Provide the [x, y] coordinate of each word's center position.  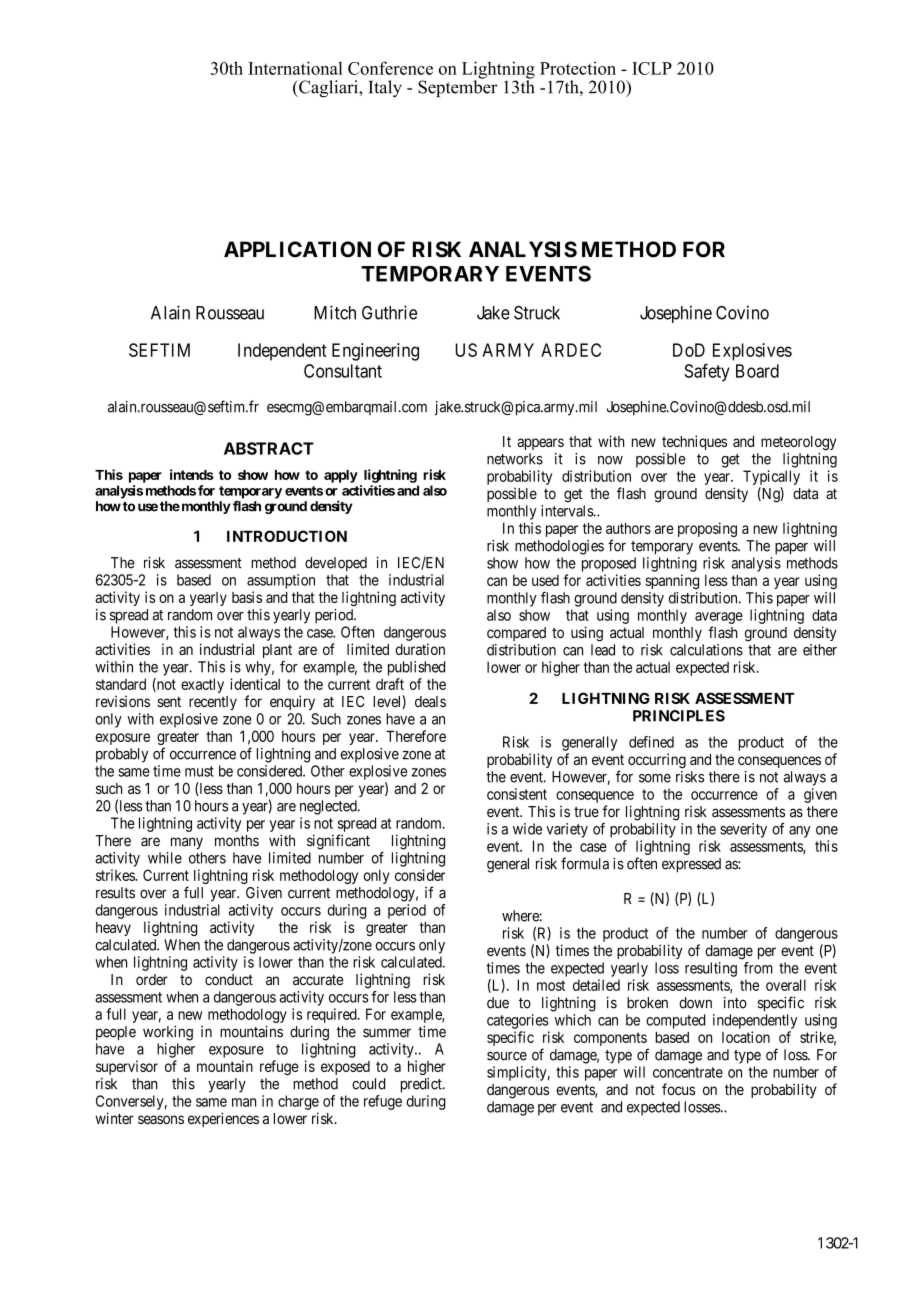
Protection [578, 68]
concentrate [688, 1072]
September [458, 87]
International [295, 68]
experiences [223, 1119]
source [507, 1056]
